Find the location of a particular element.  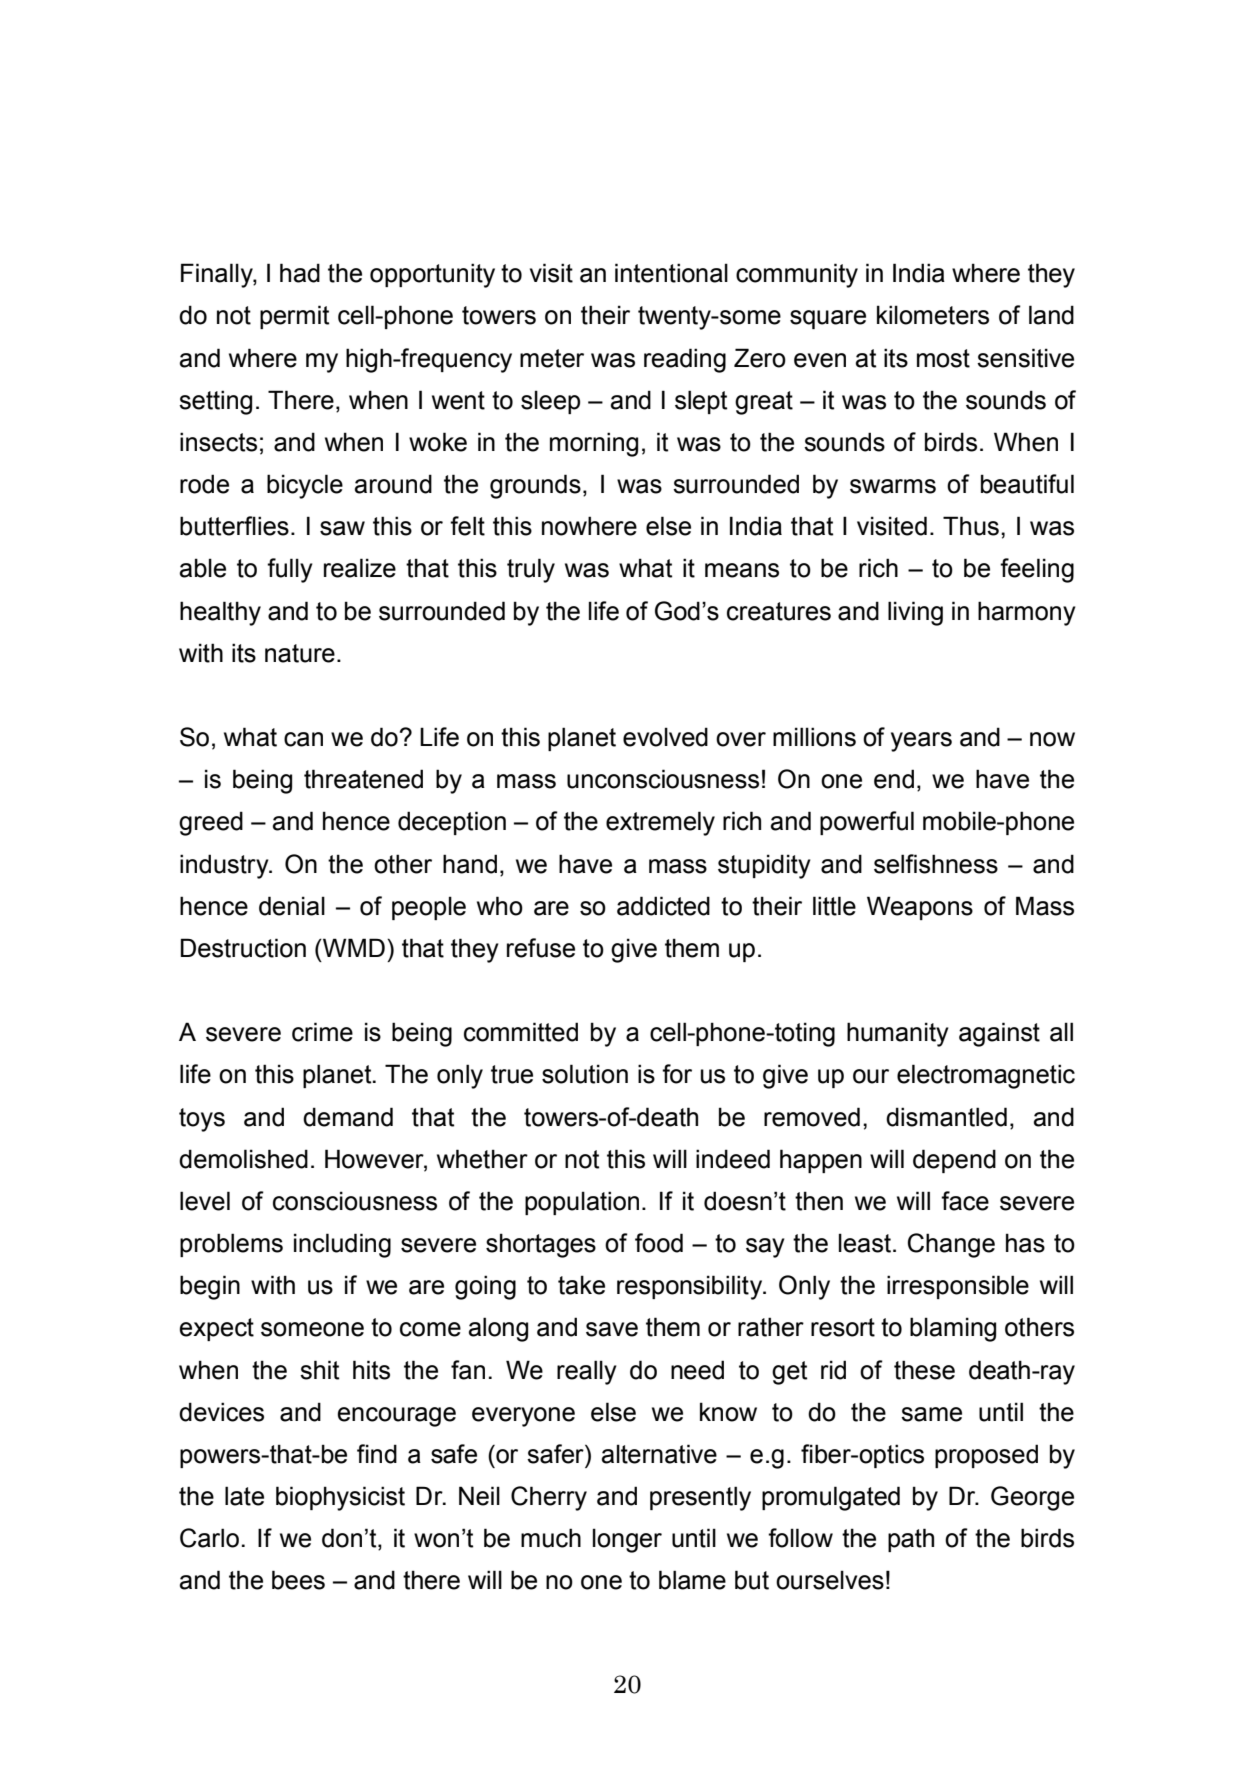

most is located at coordinates (943, 358).
